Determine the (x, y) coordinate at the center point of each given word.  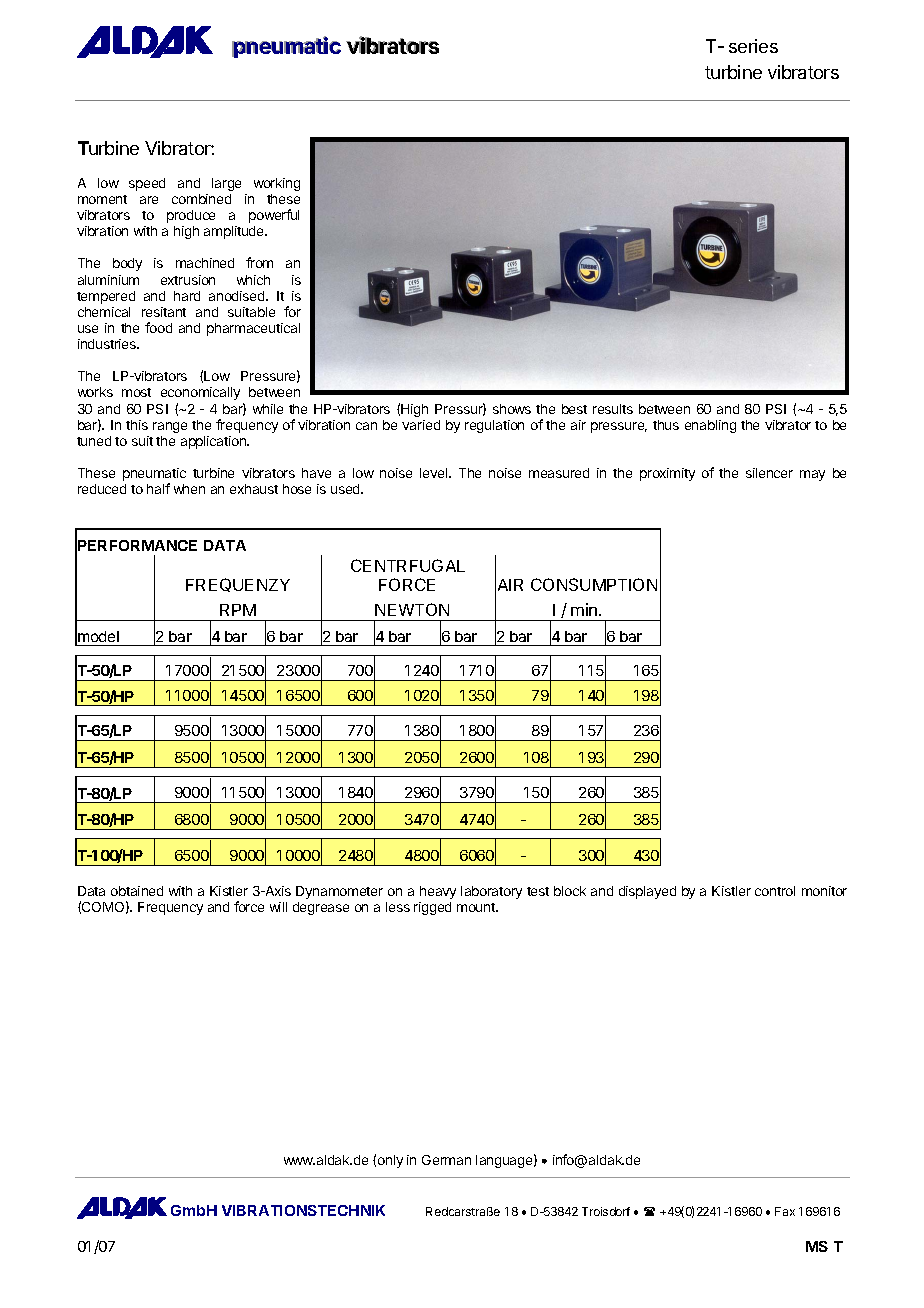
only (390, 1161)
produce (191, 216)
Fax (785, 1211)
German (446, 1160)
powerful (274, 216)
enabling (710, 426)
